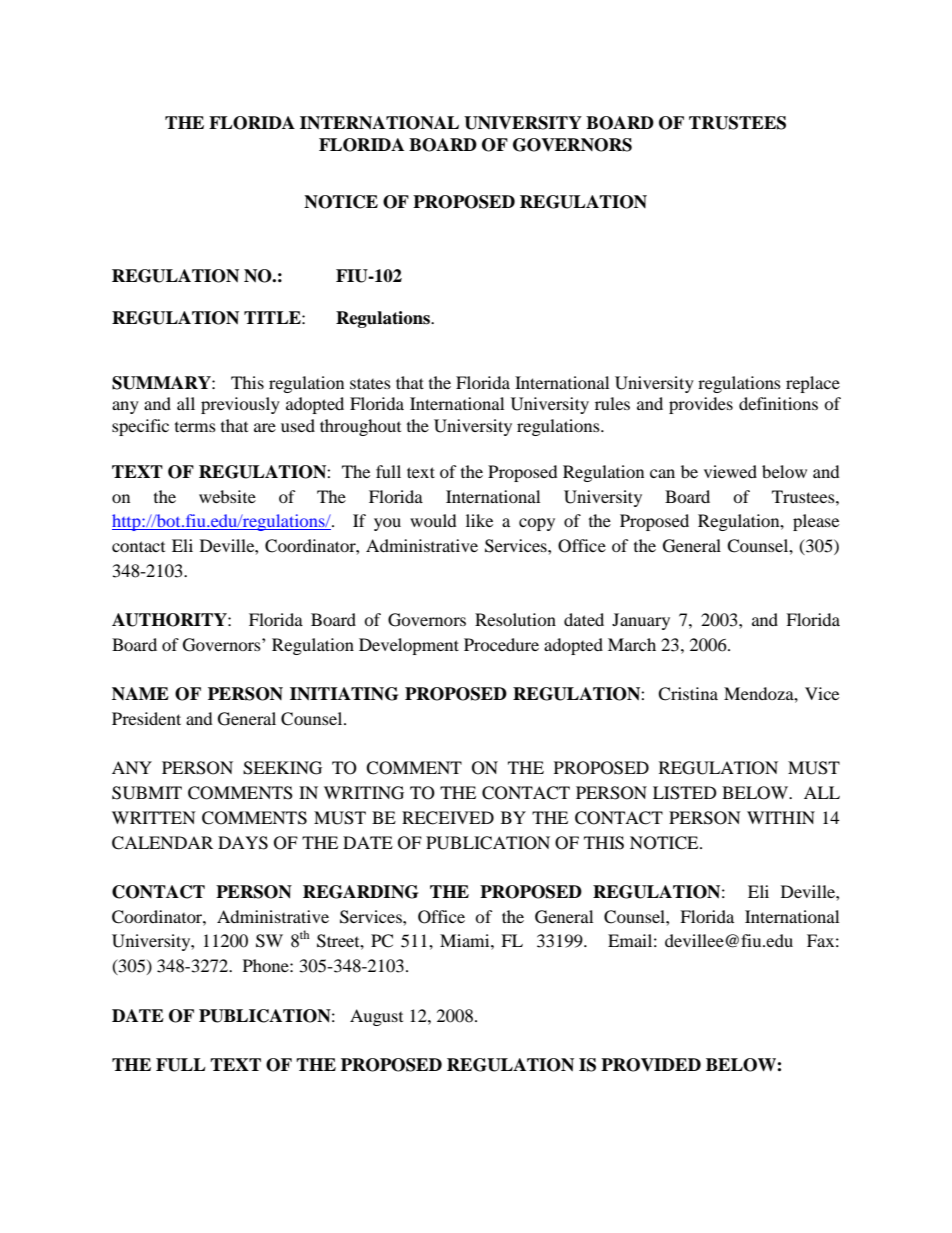 Image resolution: width=952 pixels, height=1233 pixels. Describe the element at coordinates (240, 405) in the document. I see `previously` at that location.
